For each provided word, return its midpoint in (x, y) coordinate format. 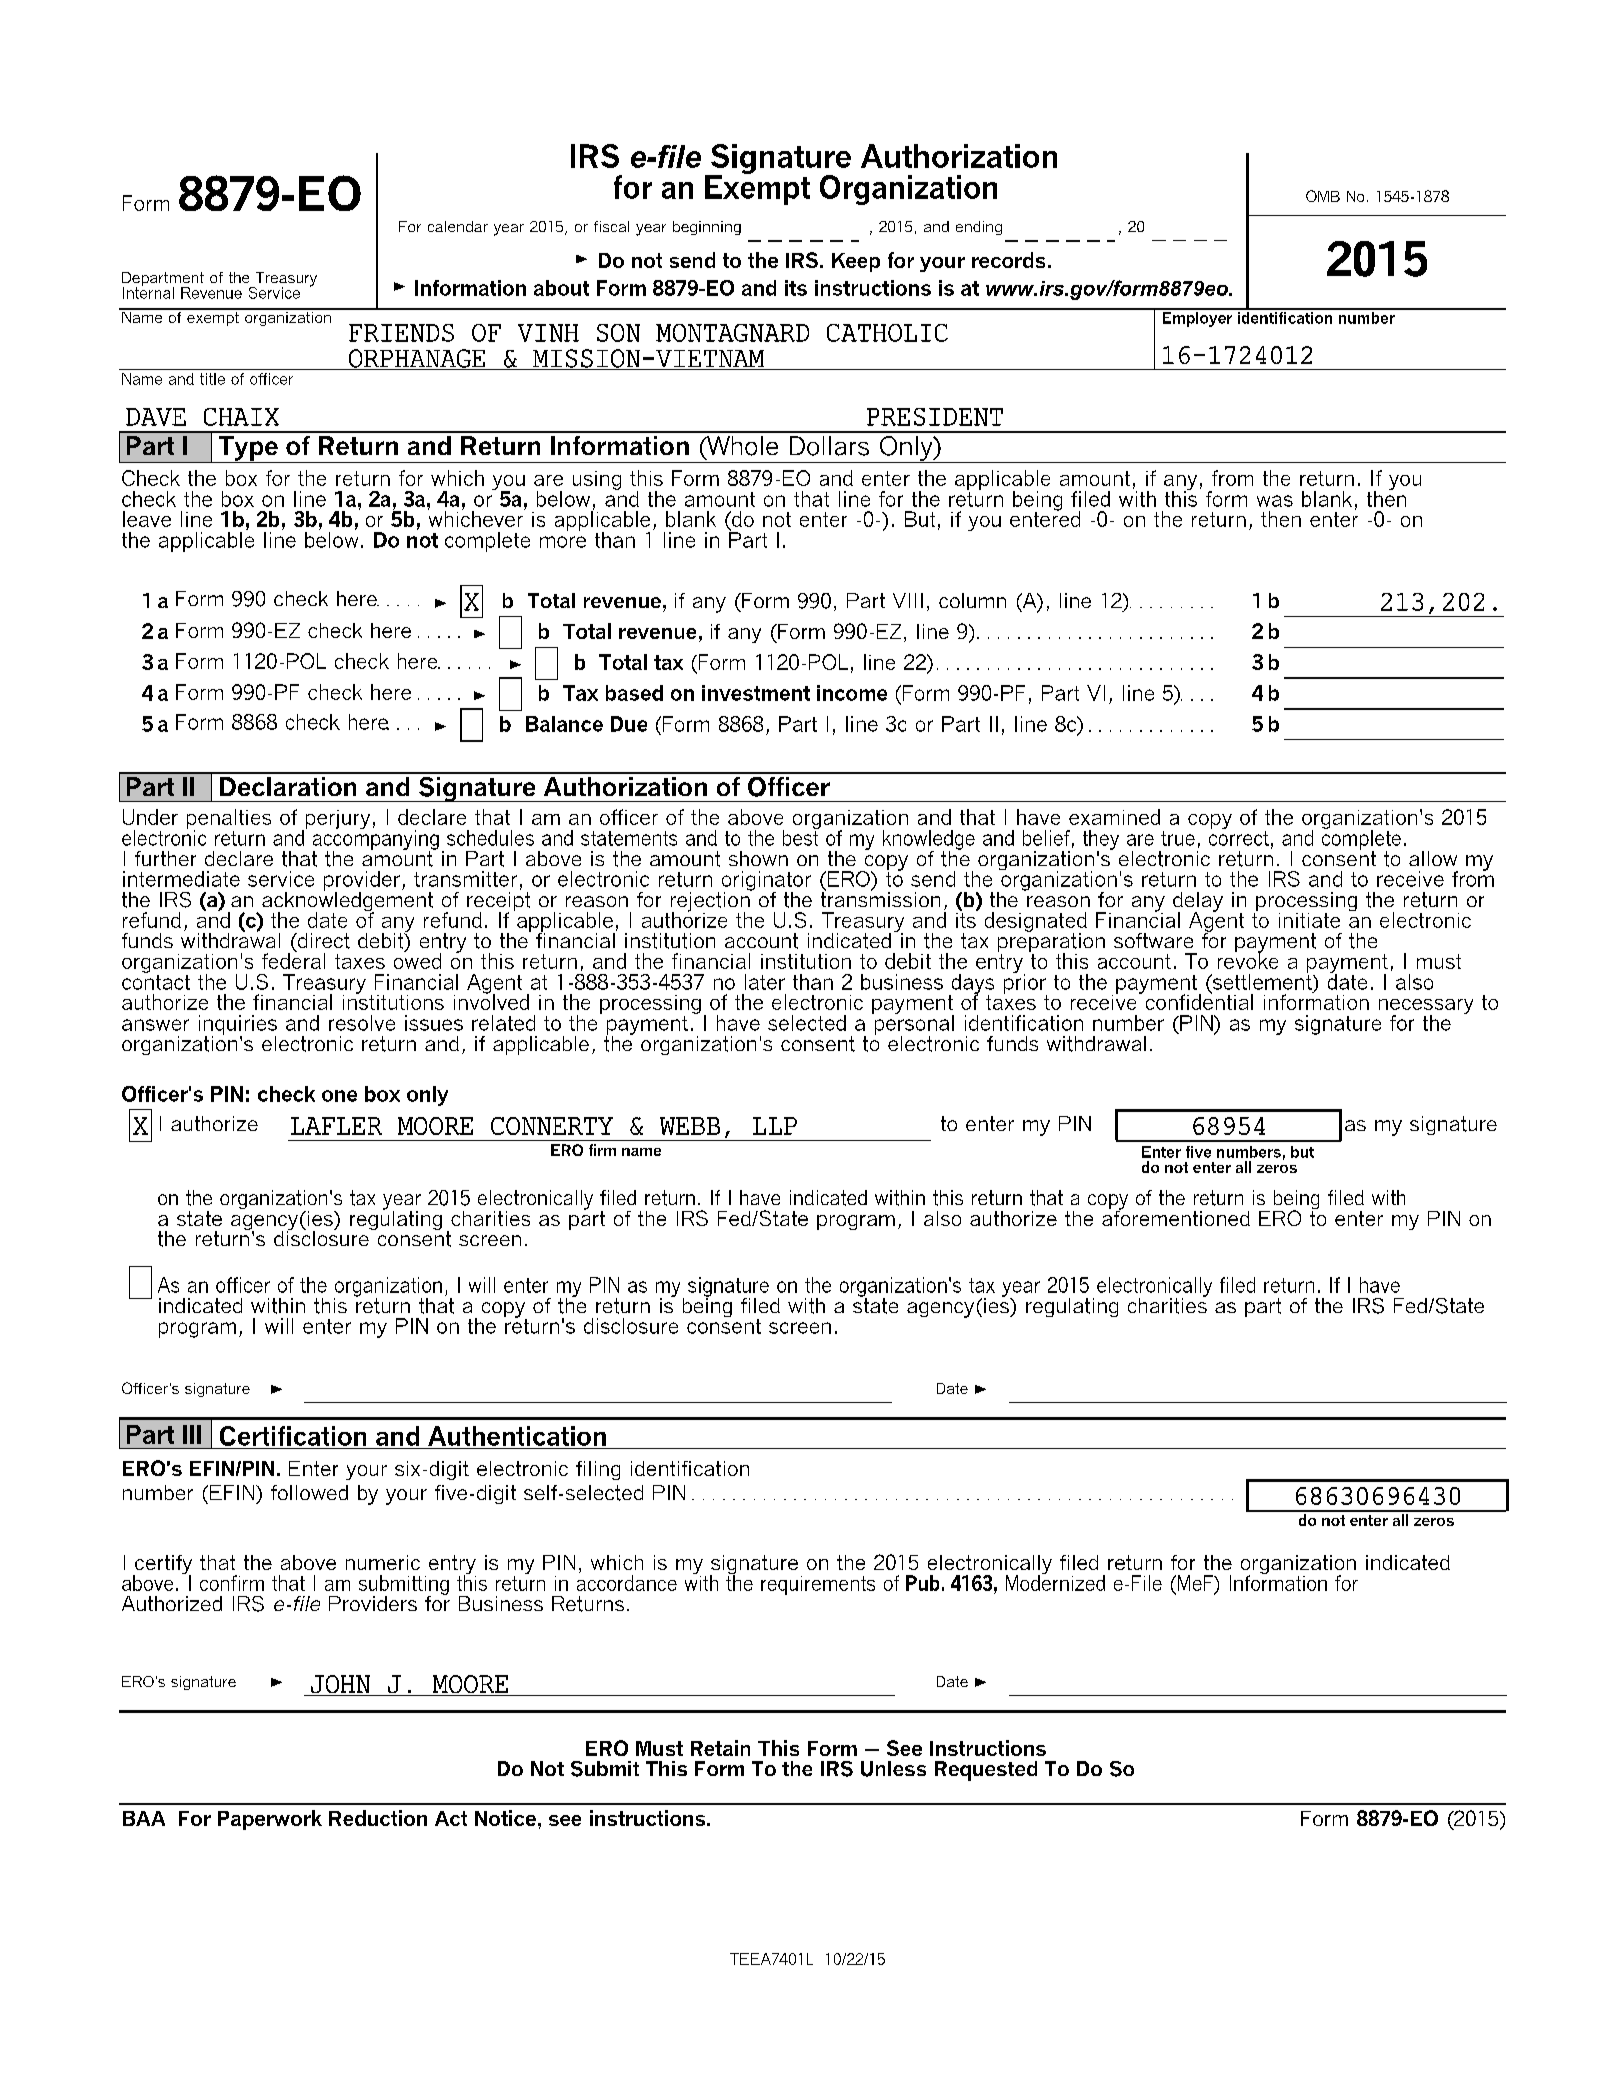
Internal (148, 292)
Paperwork (270, 1820)
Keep (856, 262)
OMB (1323, 196)
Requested (986, 1771)
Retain (720, 1748)
